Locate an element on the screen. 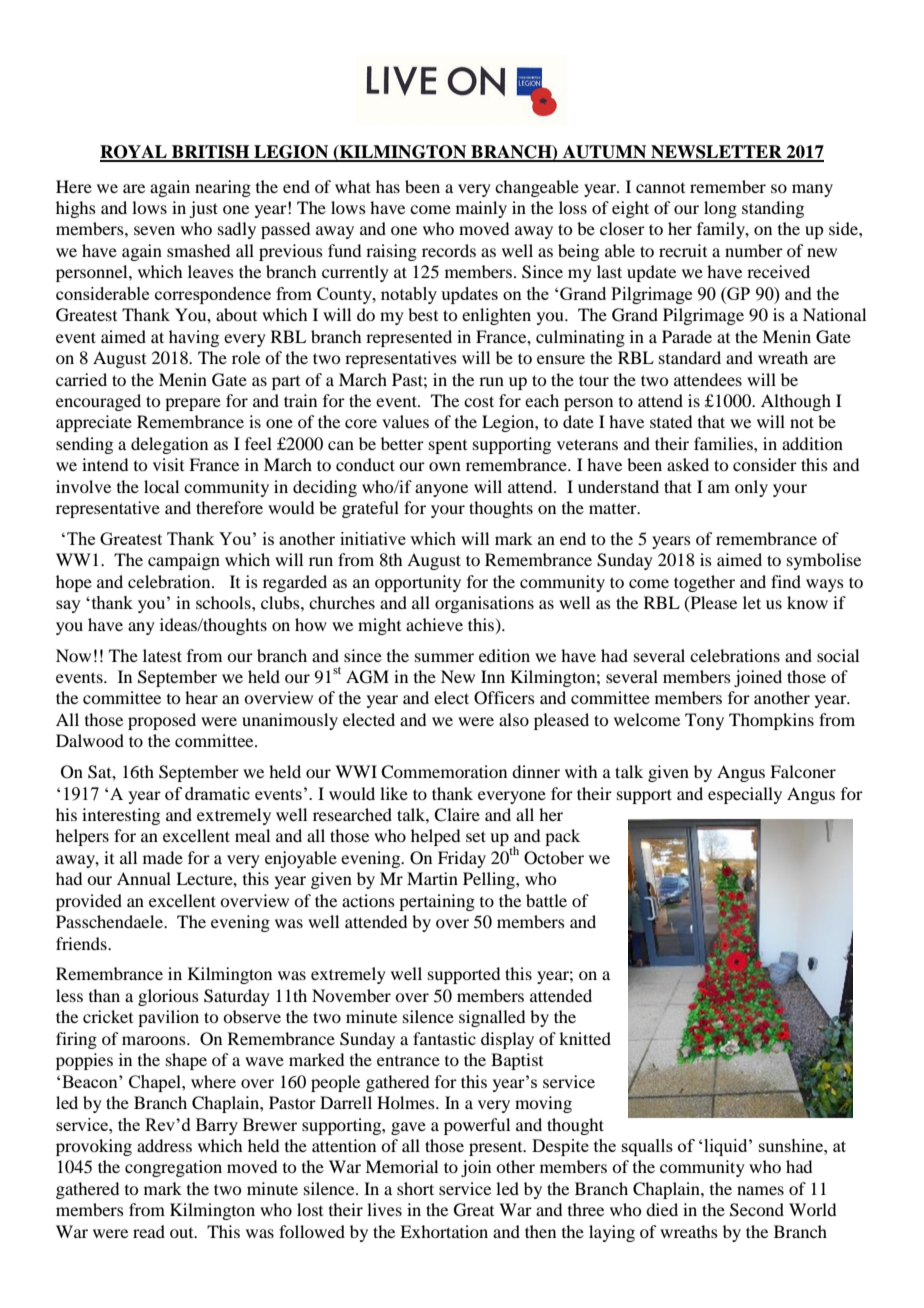 Image resolution: width=924 pixels, height=1308 pixels. especially is located at coordinates (745, 795).
